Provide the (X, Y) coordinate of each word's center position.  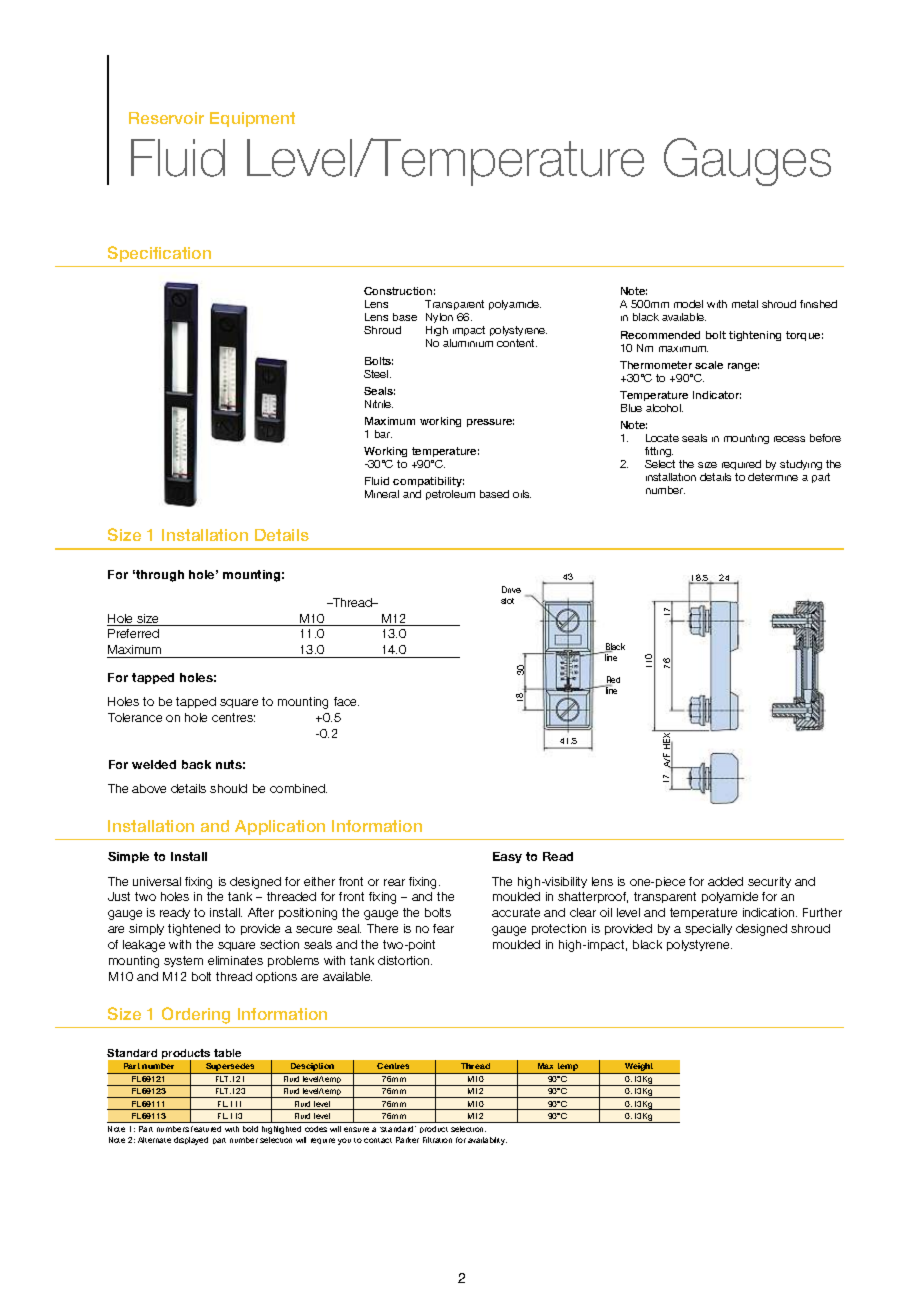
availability (487, 1141)
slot (507, 601)
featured (206, 1129)
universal (157, 881)
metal (745, 304)
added (725, 881)
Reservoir (166, 118)
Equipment (252, 119)
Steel (377, 374)
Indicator (717, 395)
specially (708, 929)
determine (773, 477)
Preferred (133, 633)
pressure (490, 423)
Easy (507, 857)
